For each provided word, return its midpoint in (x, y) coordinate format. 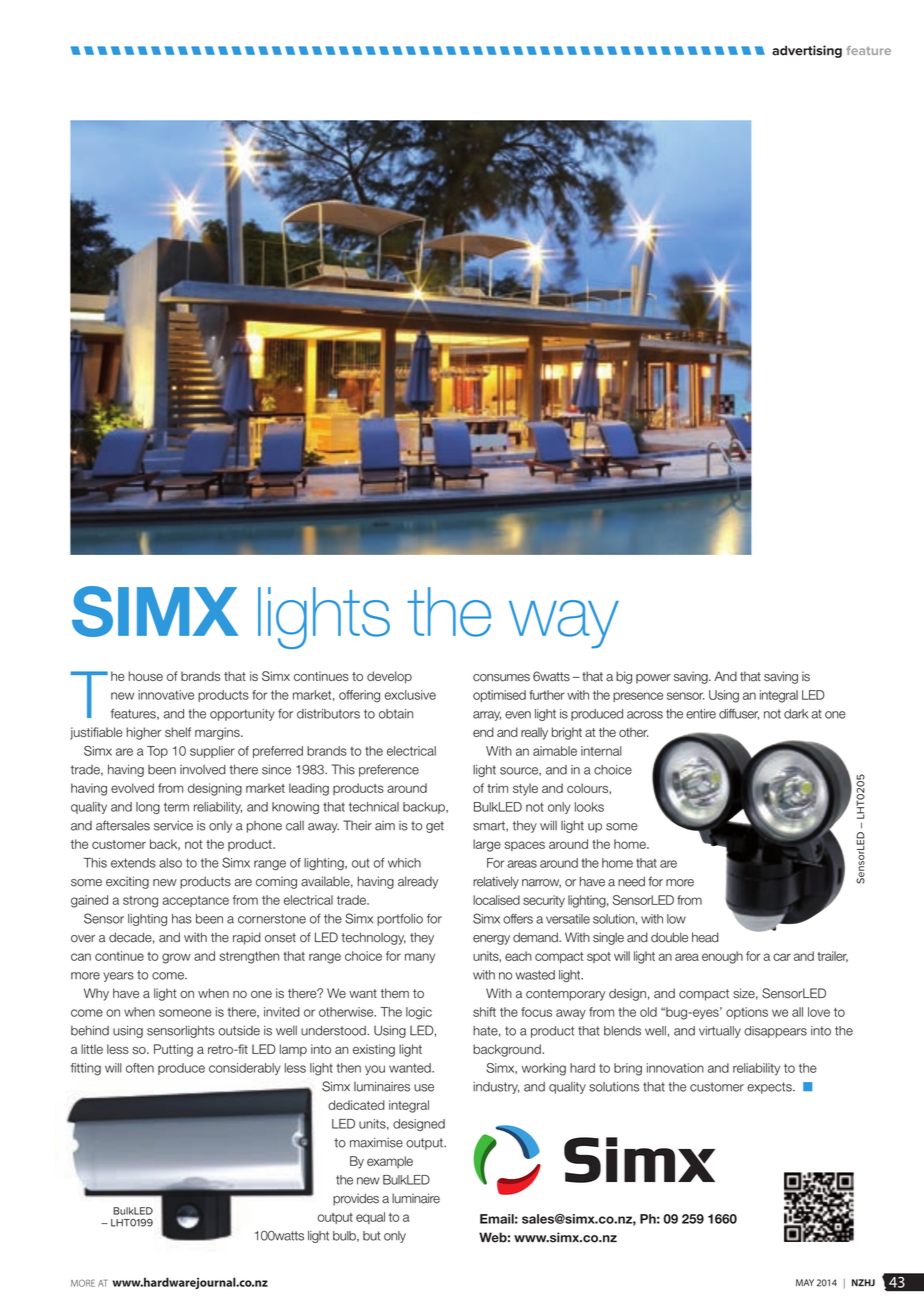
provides (356, 1199)
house (146, 676)
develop (389, 677)
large (487, 845)
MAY (805, 1282)
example (390, 1162)
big (624, 677)
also (170, 863)
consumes (501, 678)
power (653, 679)
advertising (807, 51)
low (676, 919)
